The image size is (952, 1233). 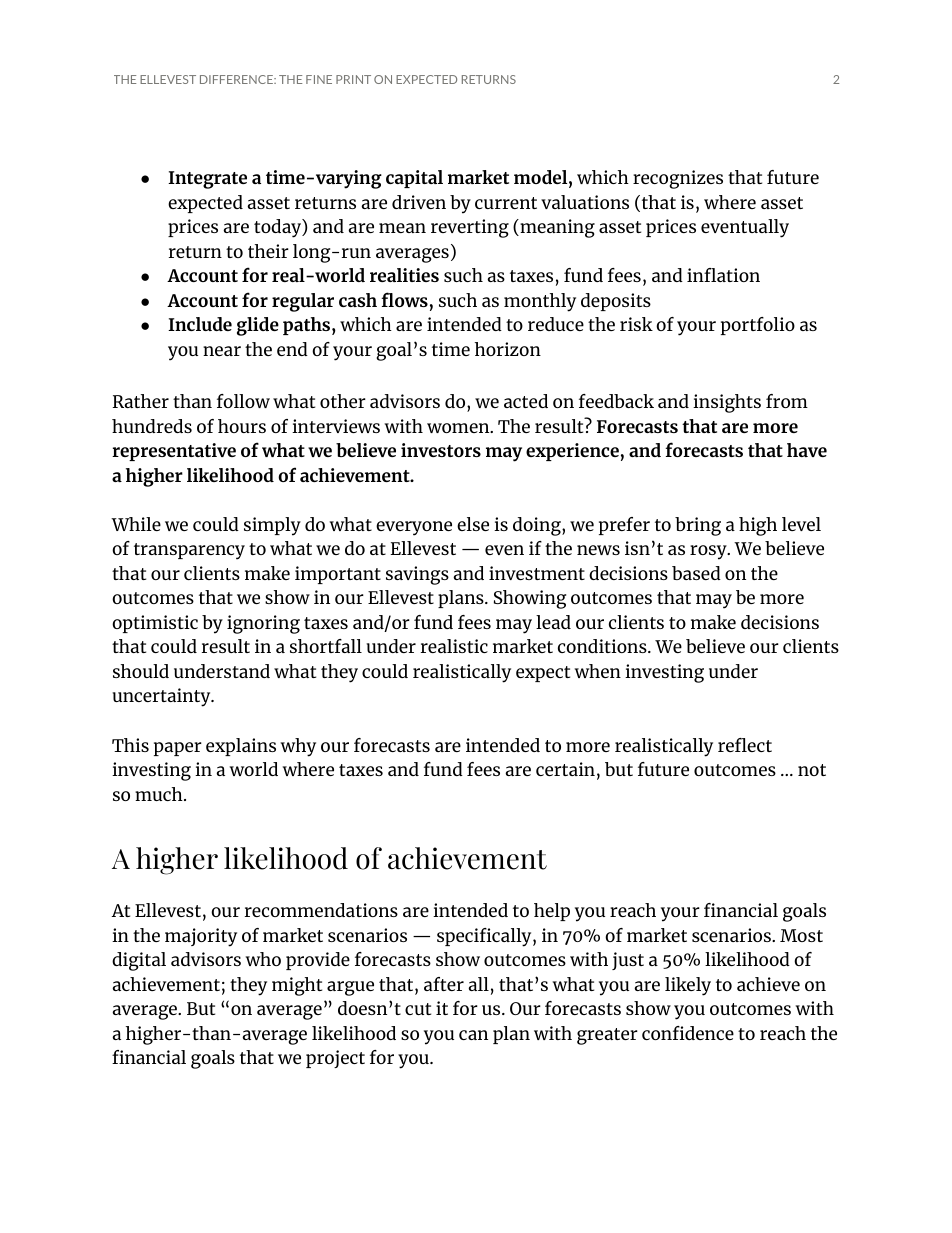 What do you see at coordinates (222, 351) in the screenshot?
I see `near` at bounding box center [222, 351].
